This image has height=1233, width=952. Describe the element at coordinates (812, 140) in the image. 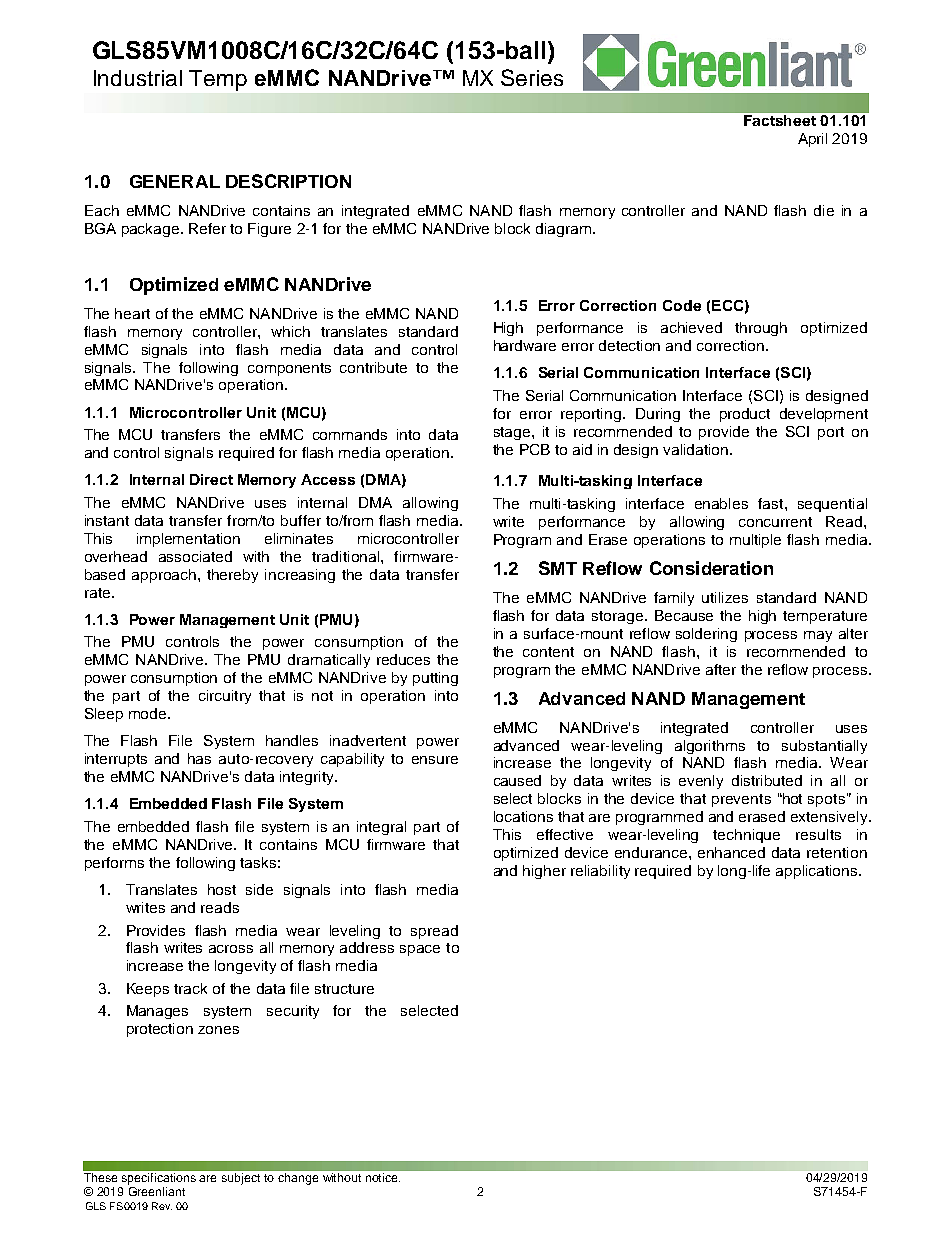

I see `April` at that location.
